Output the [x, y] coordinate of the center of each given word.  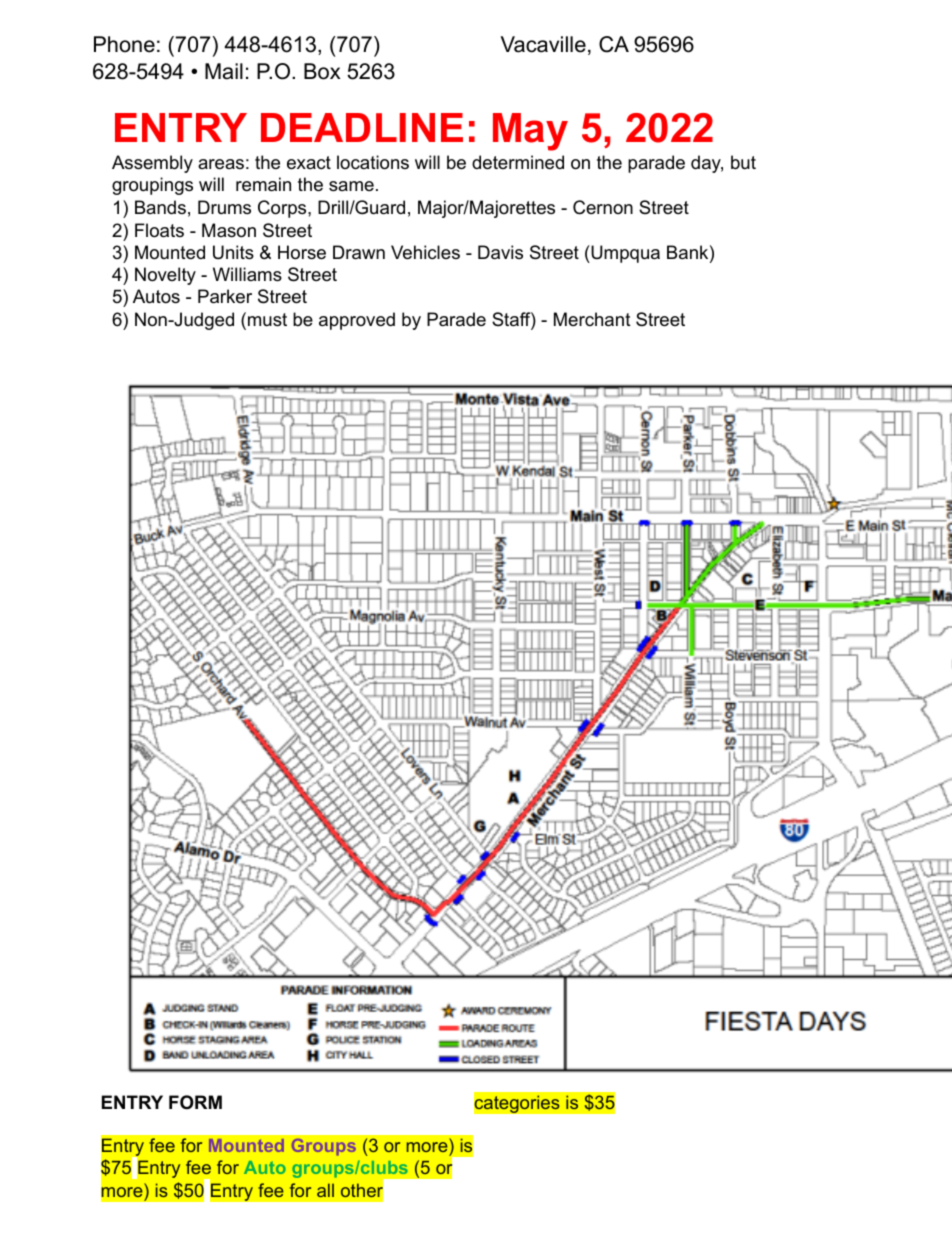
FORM [195, 1102]
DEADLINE [362, 127]
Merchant [592, 319]
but [743, 162]
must [267, 320]
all [325, 1190]
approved [357, 321]
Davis [500, 252]
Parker [225, 296]
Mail [224, 71]
